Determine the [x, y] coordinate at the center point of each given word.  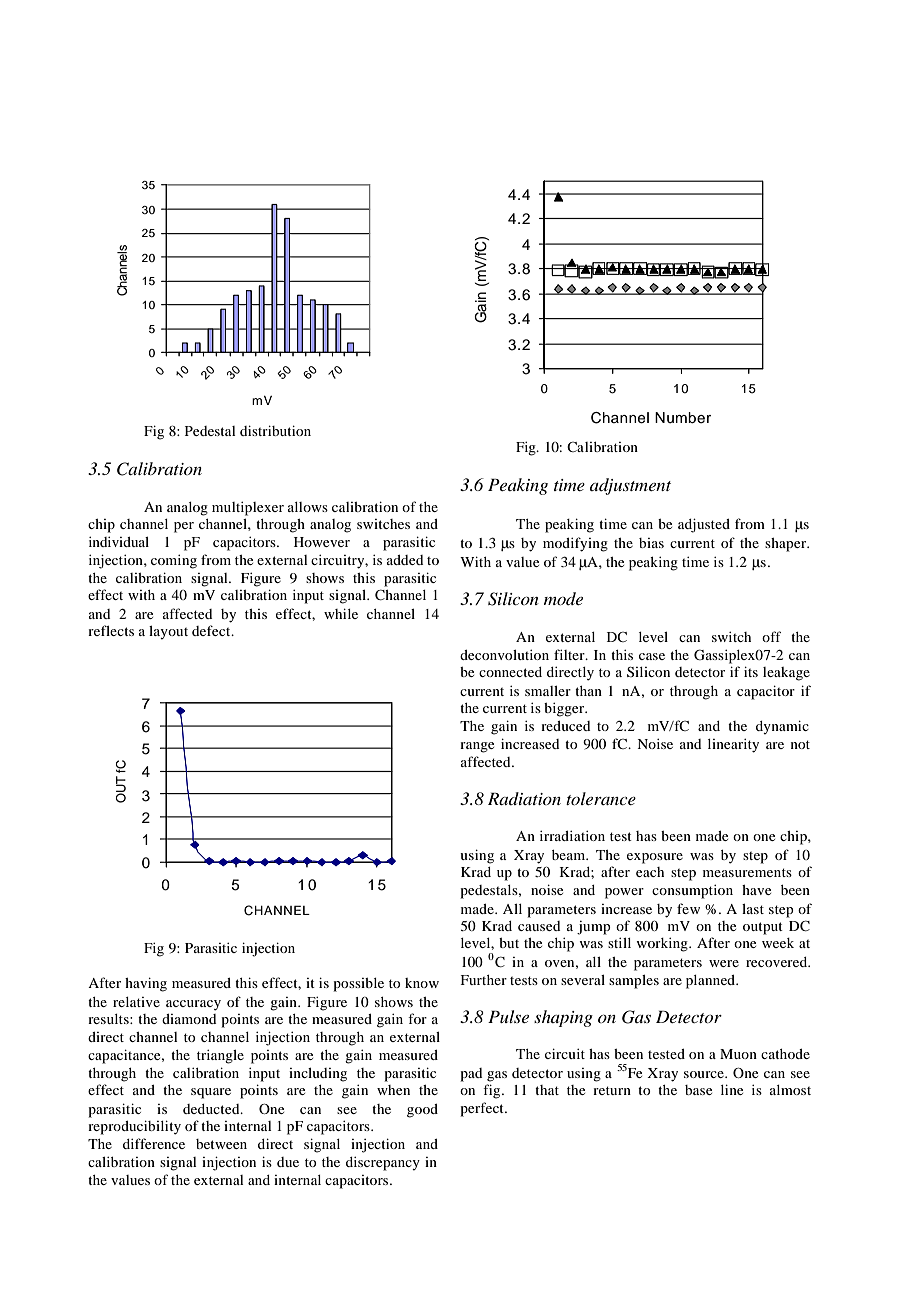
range [477, 747]
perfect [483, 1109]
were [724, 963]
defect [212, 630]
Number [683, 418]
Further [484, 980]
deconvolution [504, 654]
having [146, 984]
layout [168, 633]
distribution [275, 430]
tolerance [601, 798]
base [698, 1090]
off [771, 636]
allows [308, 507]
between [221, 1144]
